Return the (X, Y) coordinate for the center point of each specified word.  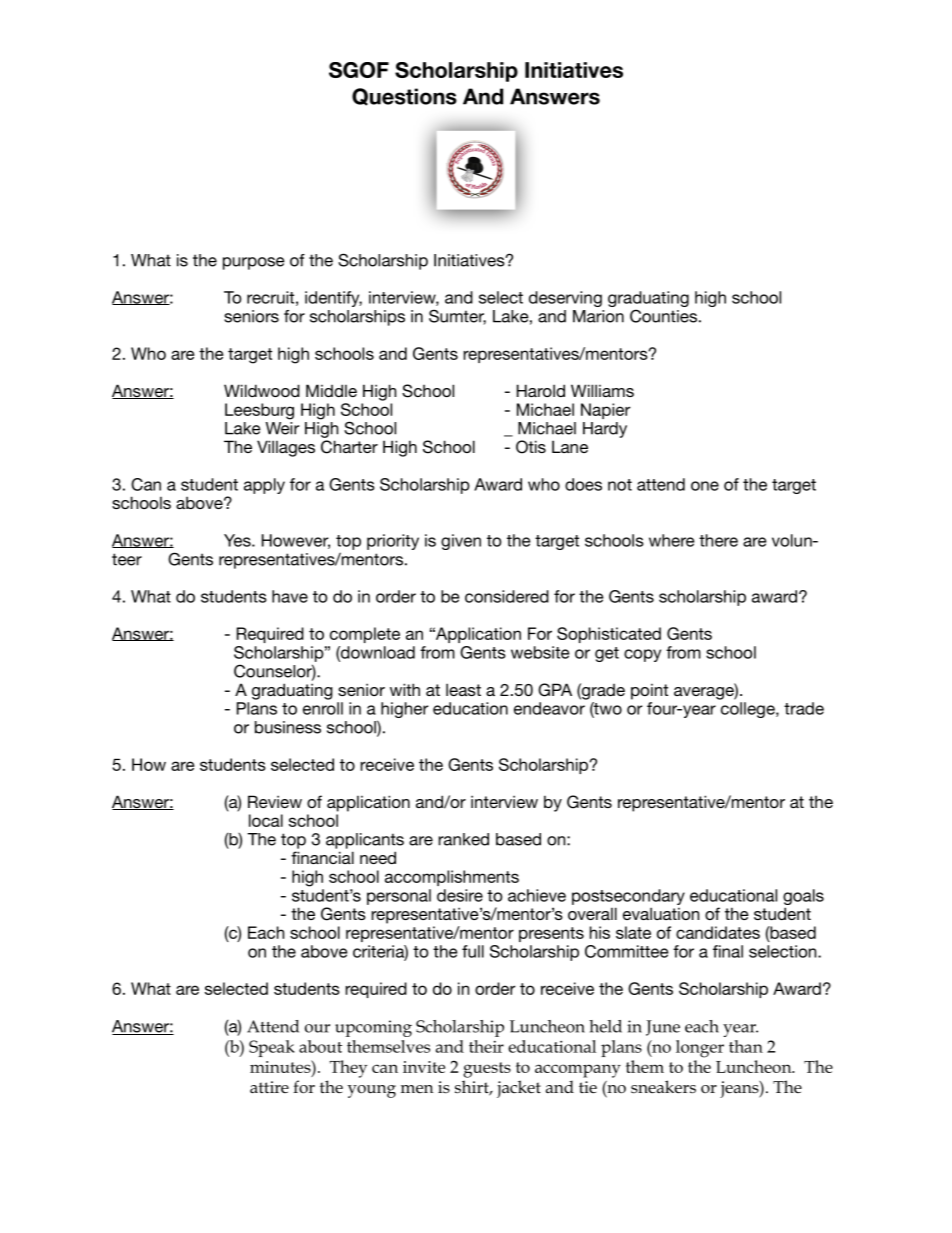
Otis (531, 447)
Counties (663, 316)
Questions (404, 97)
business (288, 727)
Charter (349, 447)
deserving (565, 299)
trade (804, 708)
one (705, 486)
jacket (519, 1089)
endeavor (549, 708)
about (320, 1046)
